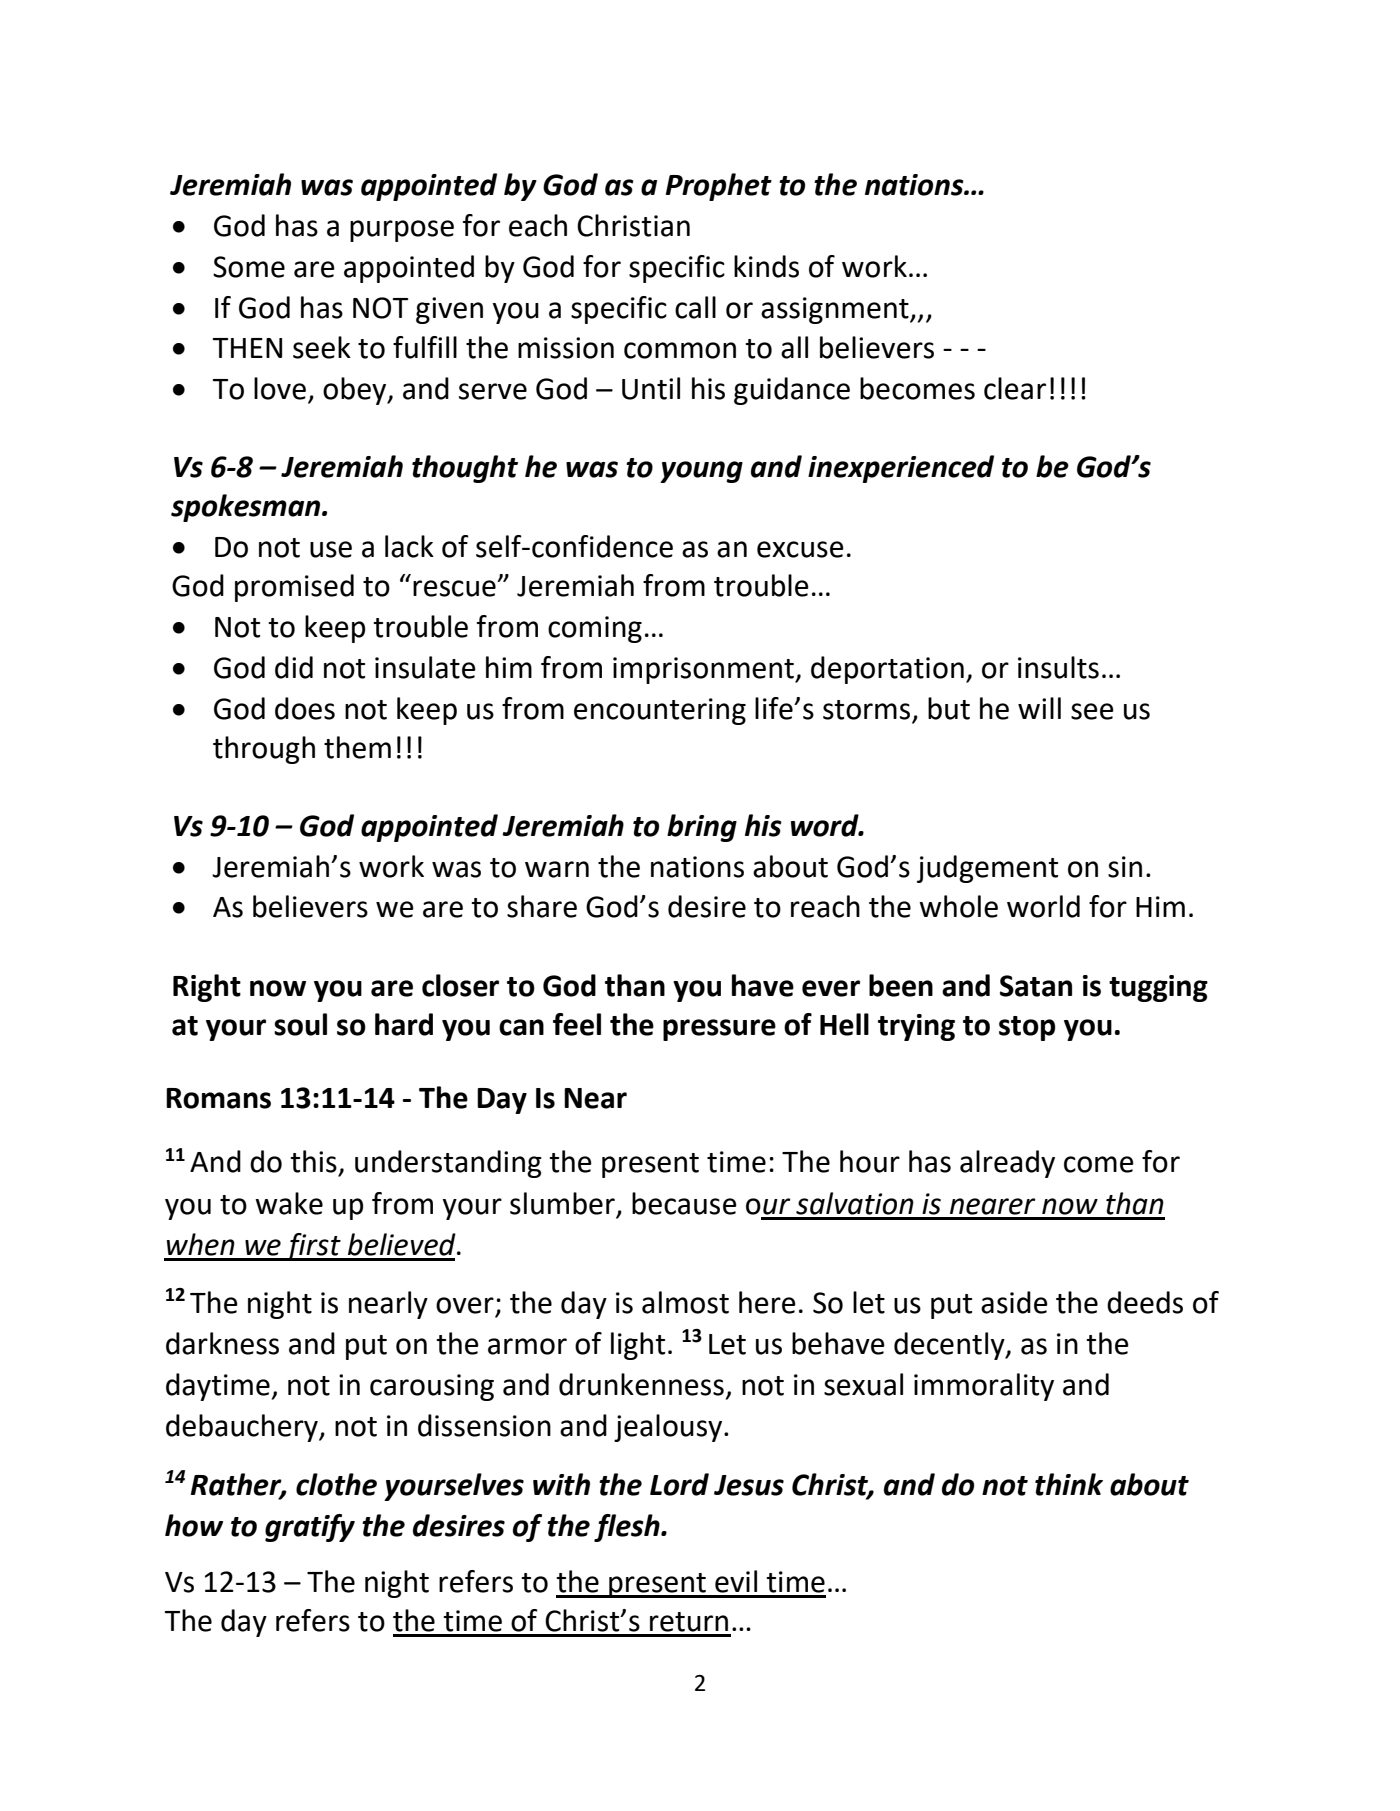 The width and height of the screenshot is (1400, 1811). I want to click on judgement, so click(987, 869).
